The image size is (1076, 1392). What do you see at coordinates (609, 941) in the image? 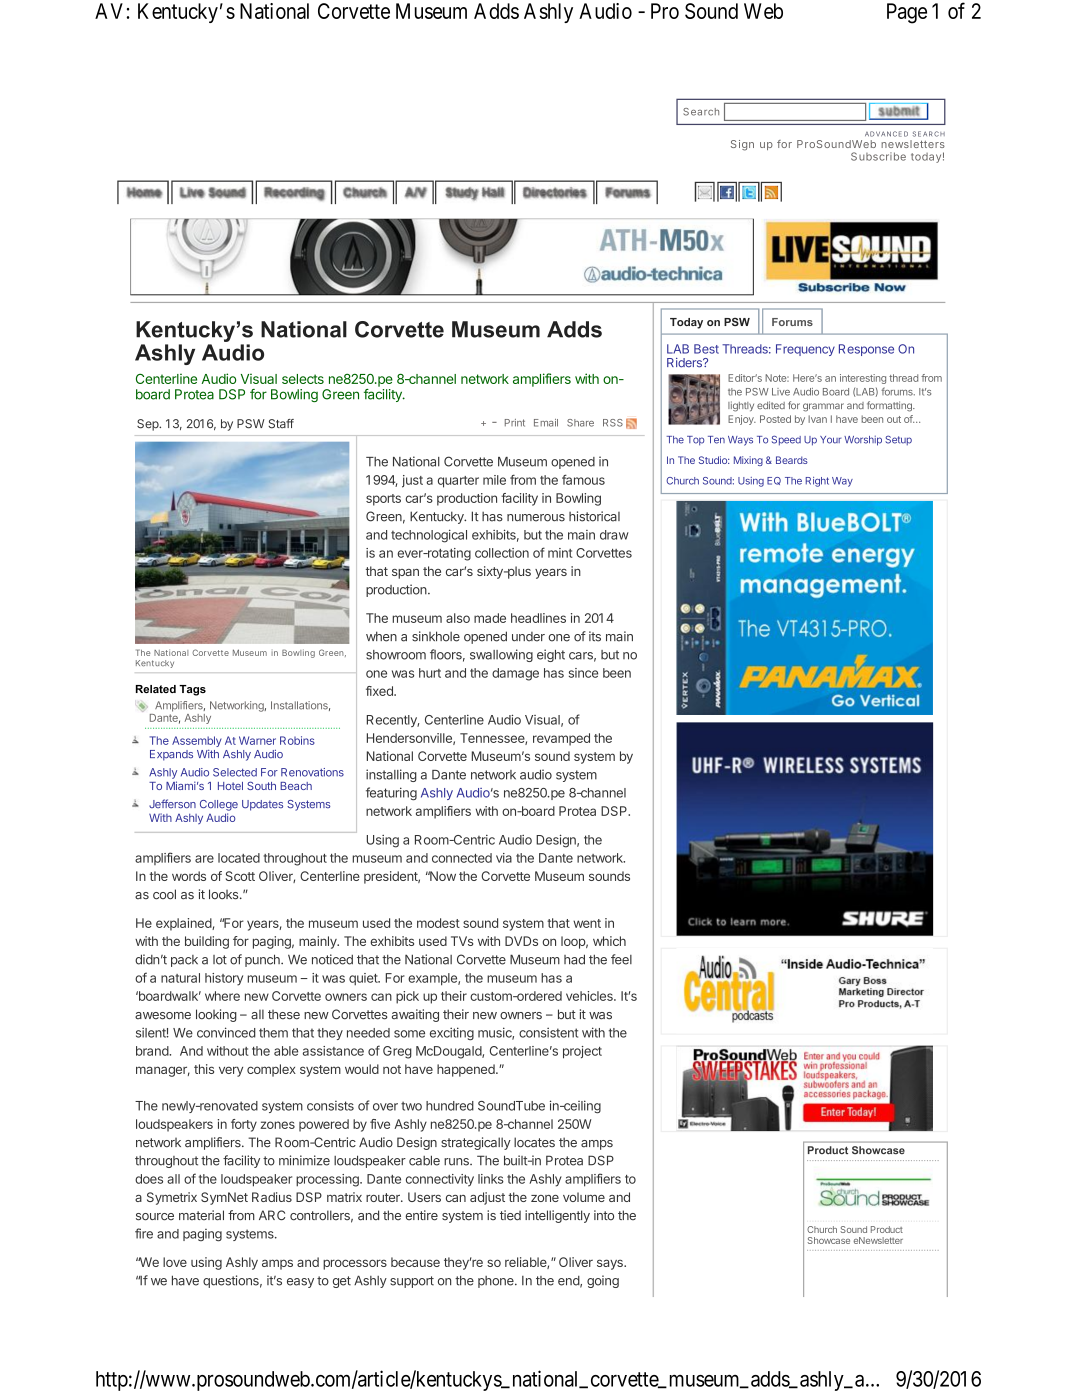
I see `which` at bounding box center [609, 941].
